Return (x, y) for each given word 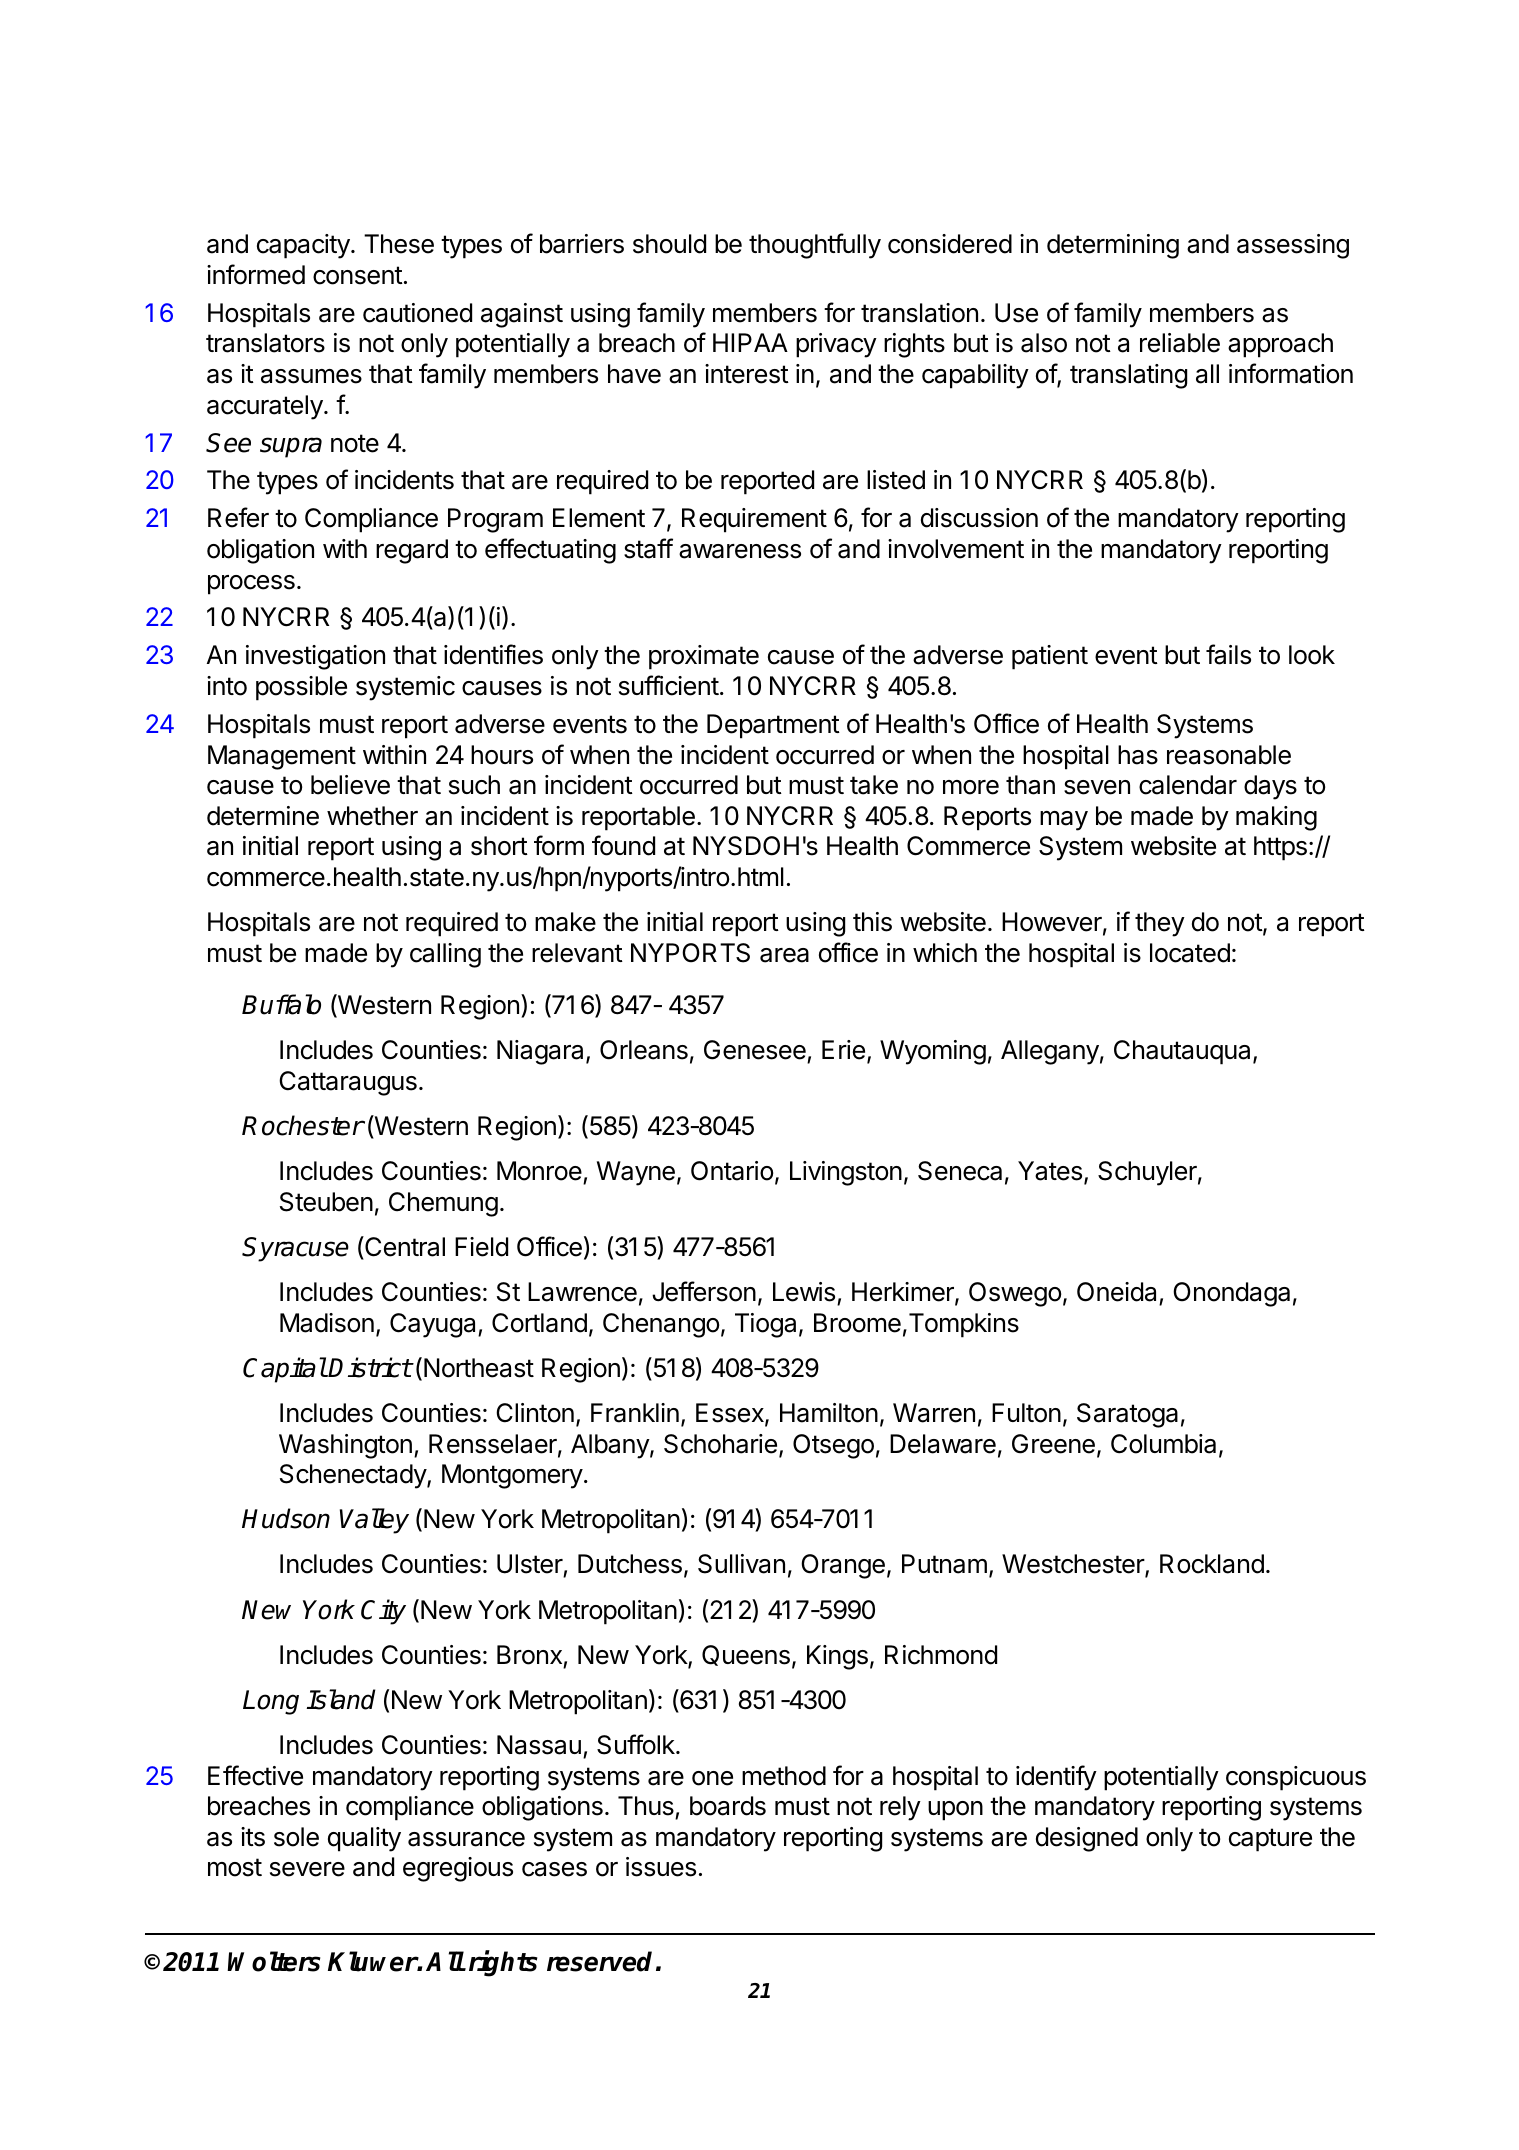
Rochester (303, 1125)
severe (307, 1869)
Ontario (732, 1171)
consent (358, 275)
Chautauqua (1184, 1052)
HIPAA (750, 342)
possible (301, 688)
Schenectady (354, 1476)
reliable (1180, 343)
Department (773, 726)
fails (1228, 654)
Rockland (1212, 1564)
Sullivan (741, 1564)
